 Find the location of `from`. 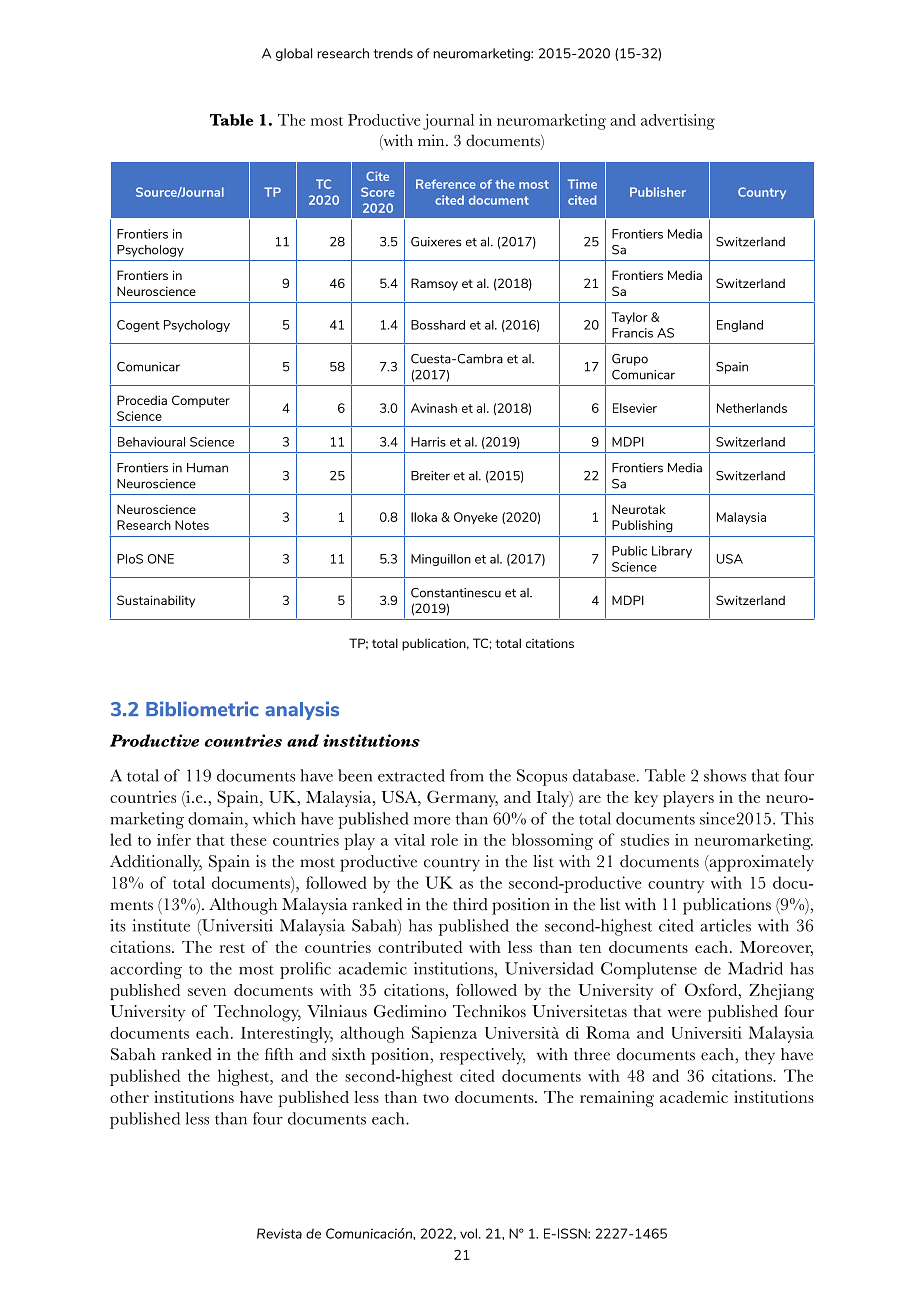

from is located at coordinates (467, 775).
